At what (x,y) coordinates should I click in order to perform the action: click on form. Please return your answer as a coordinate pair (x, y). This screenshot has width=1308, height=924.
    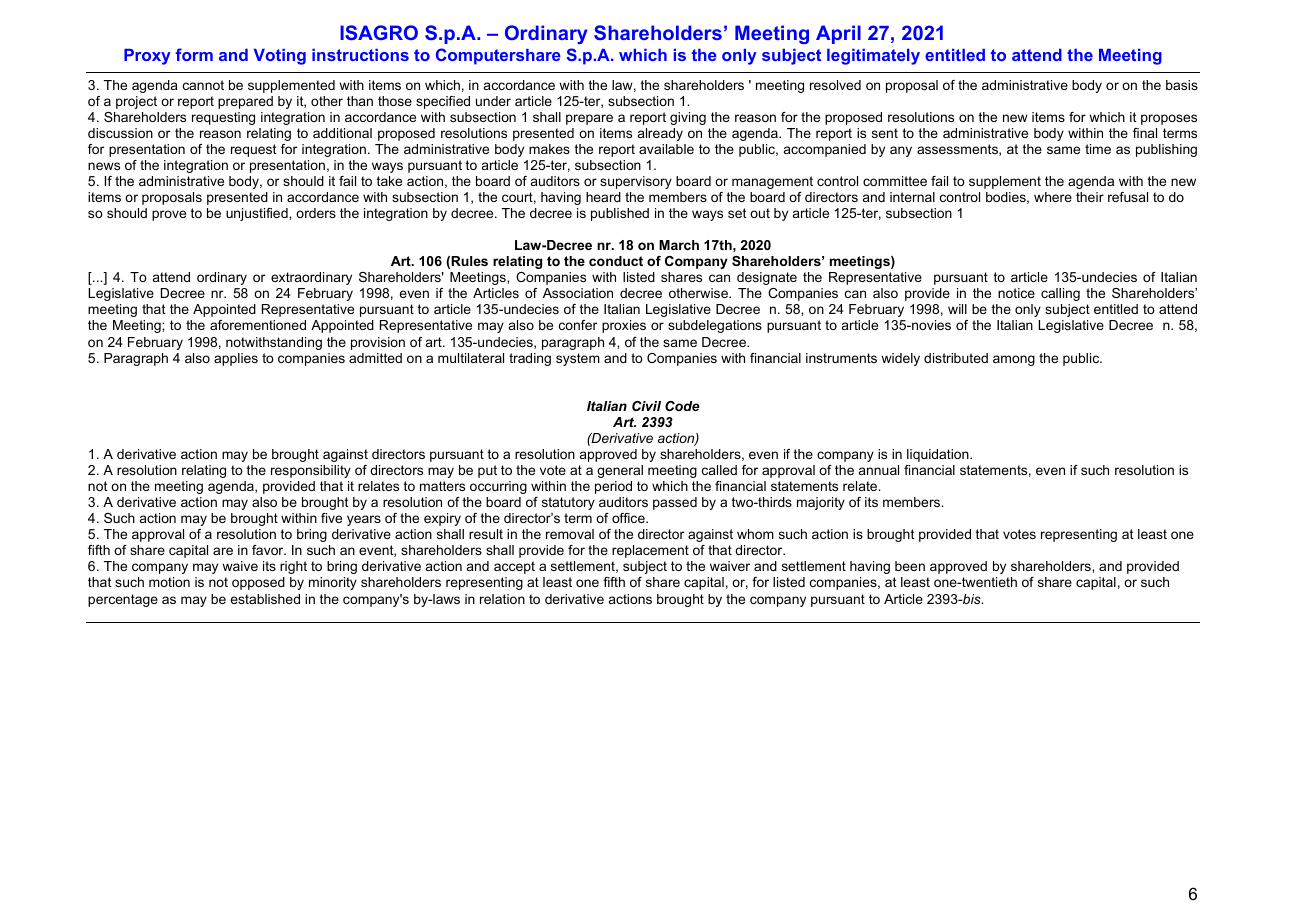
    Looking at the image, I should click on (194, 54).
